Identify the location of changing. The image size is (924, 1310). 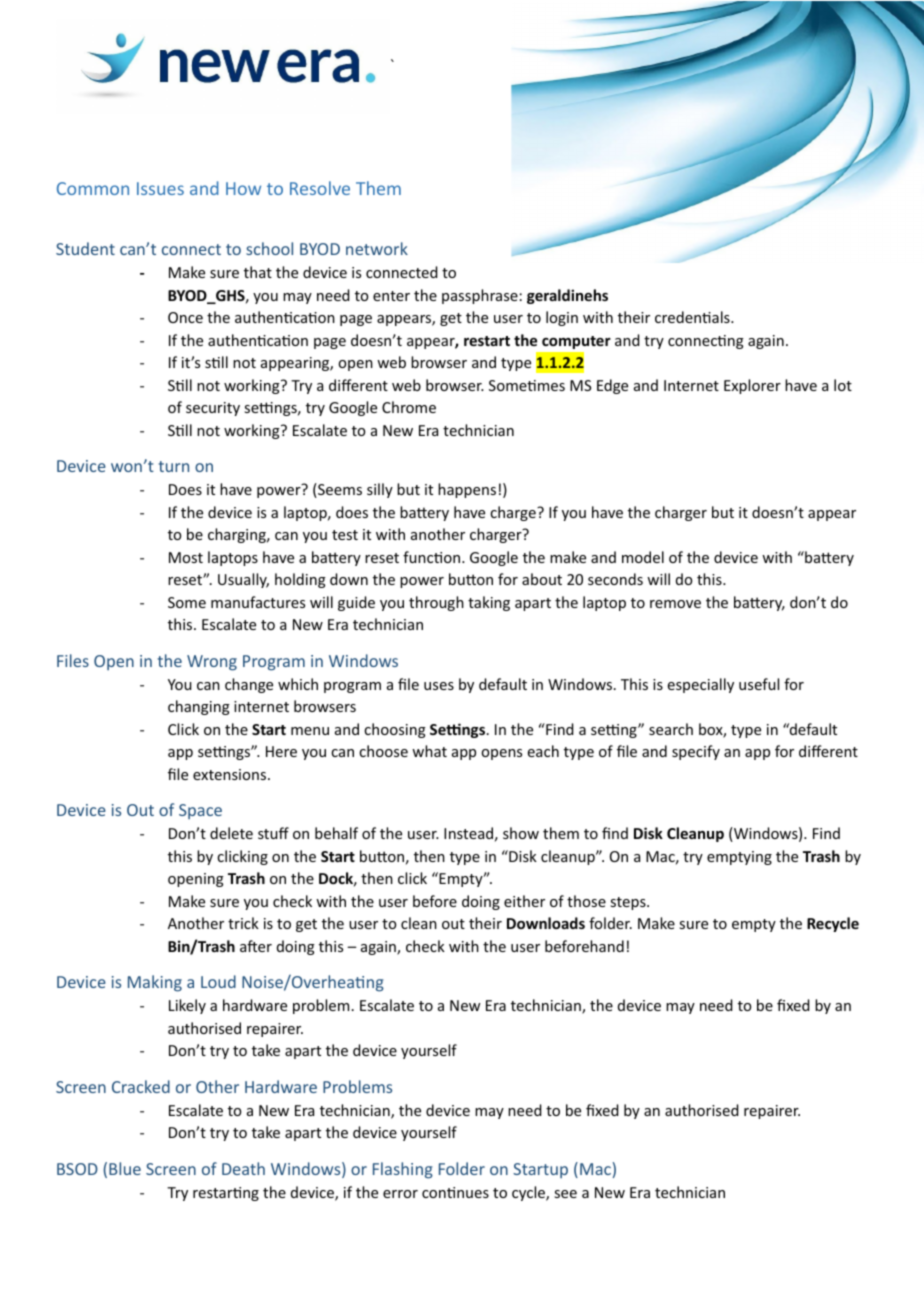
(199, 707).
